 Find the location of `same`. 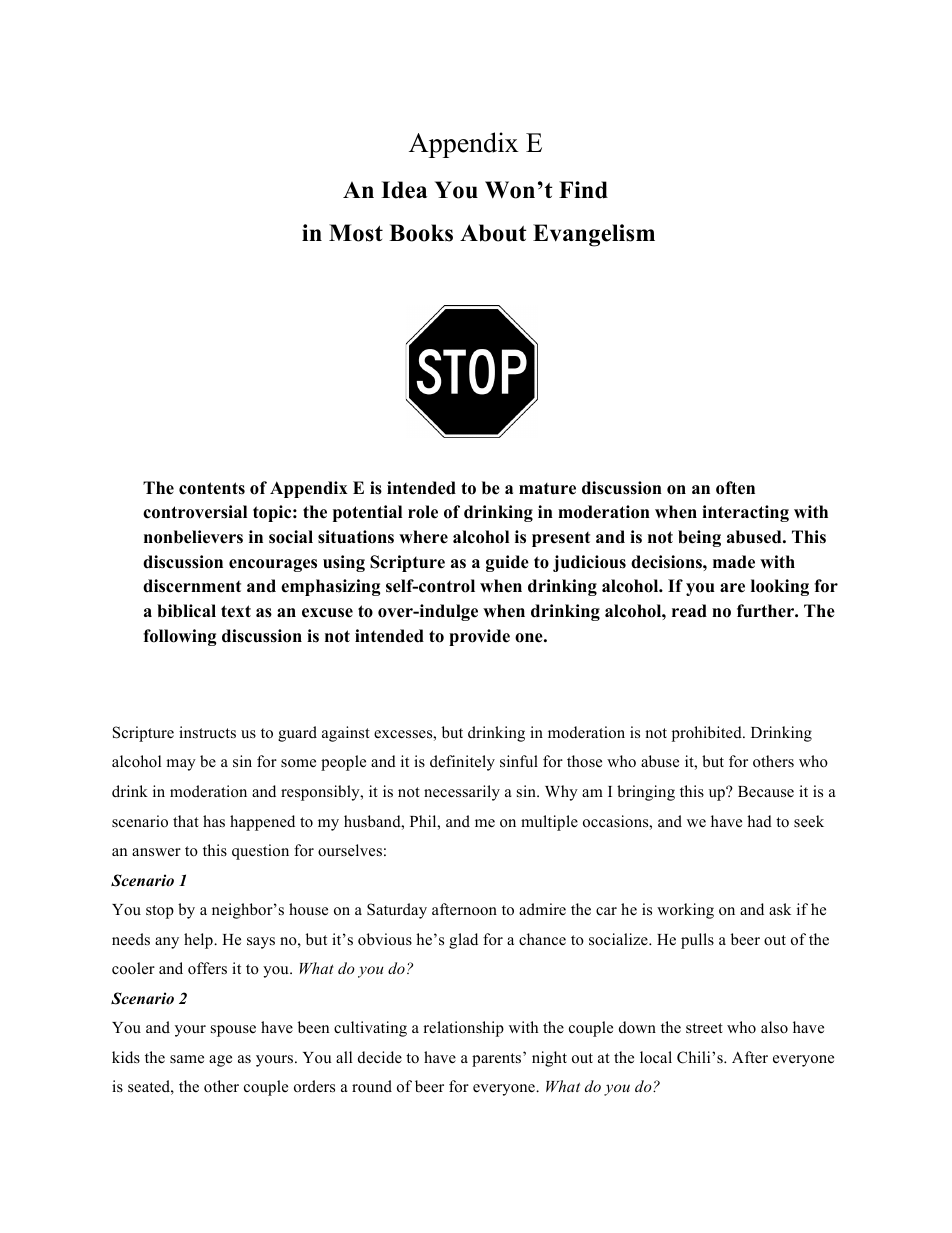

same is located at coordinates (187, 1059).
